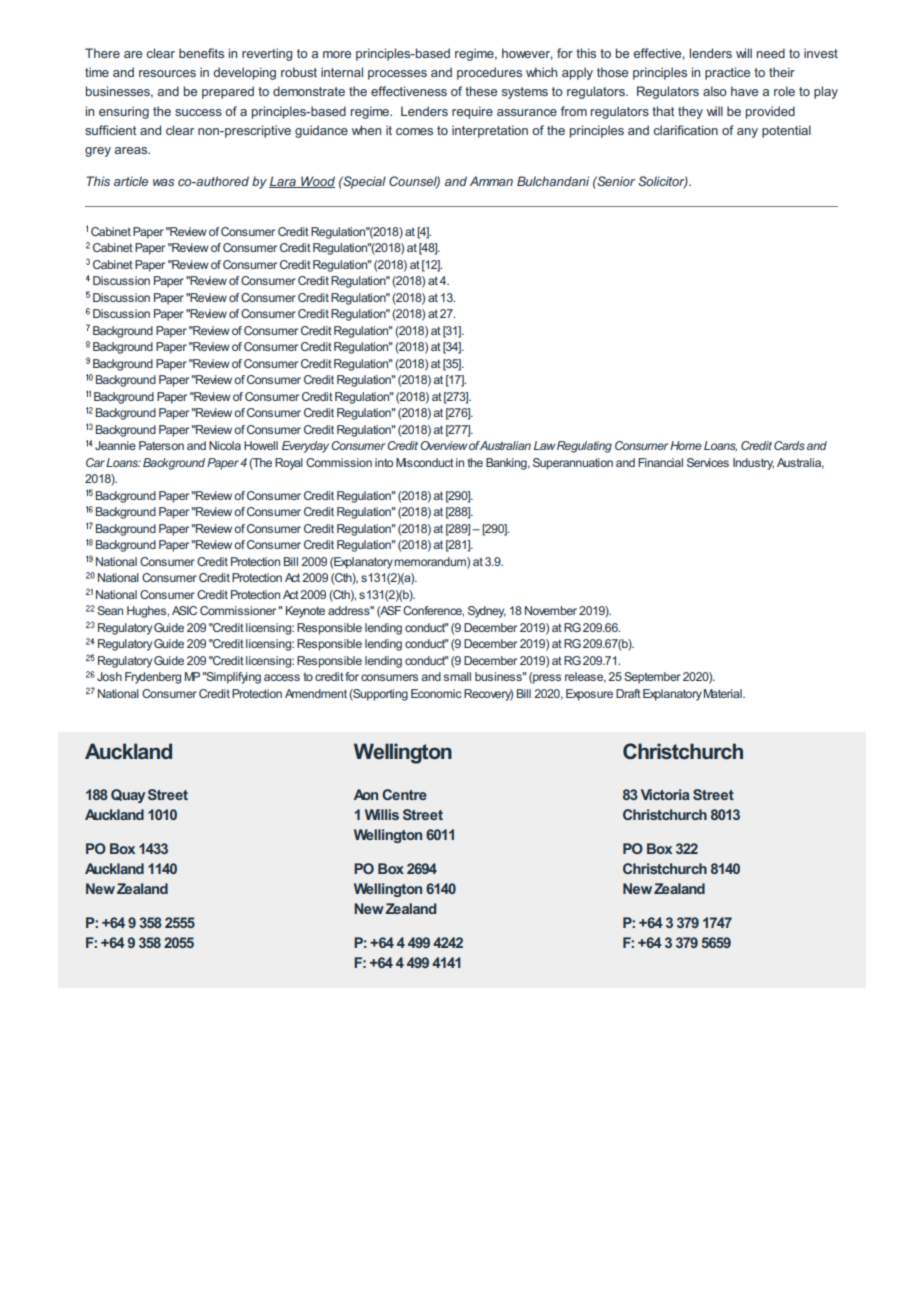 The image size is (924, 1308). Describe the element at coordinates (487, 612) in the screenshot. I see `Sydney` at that location.
